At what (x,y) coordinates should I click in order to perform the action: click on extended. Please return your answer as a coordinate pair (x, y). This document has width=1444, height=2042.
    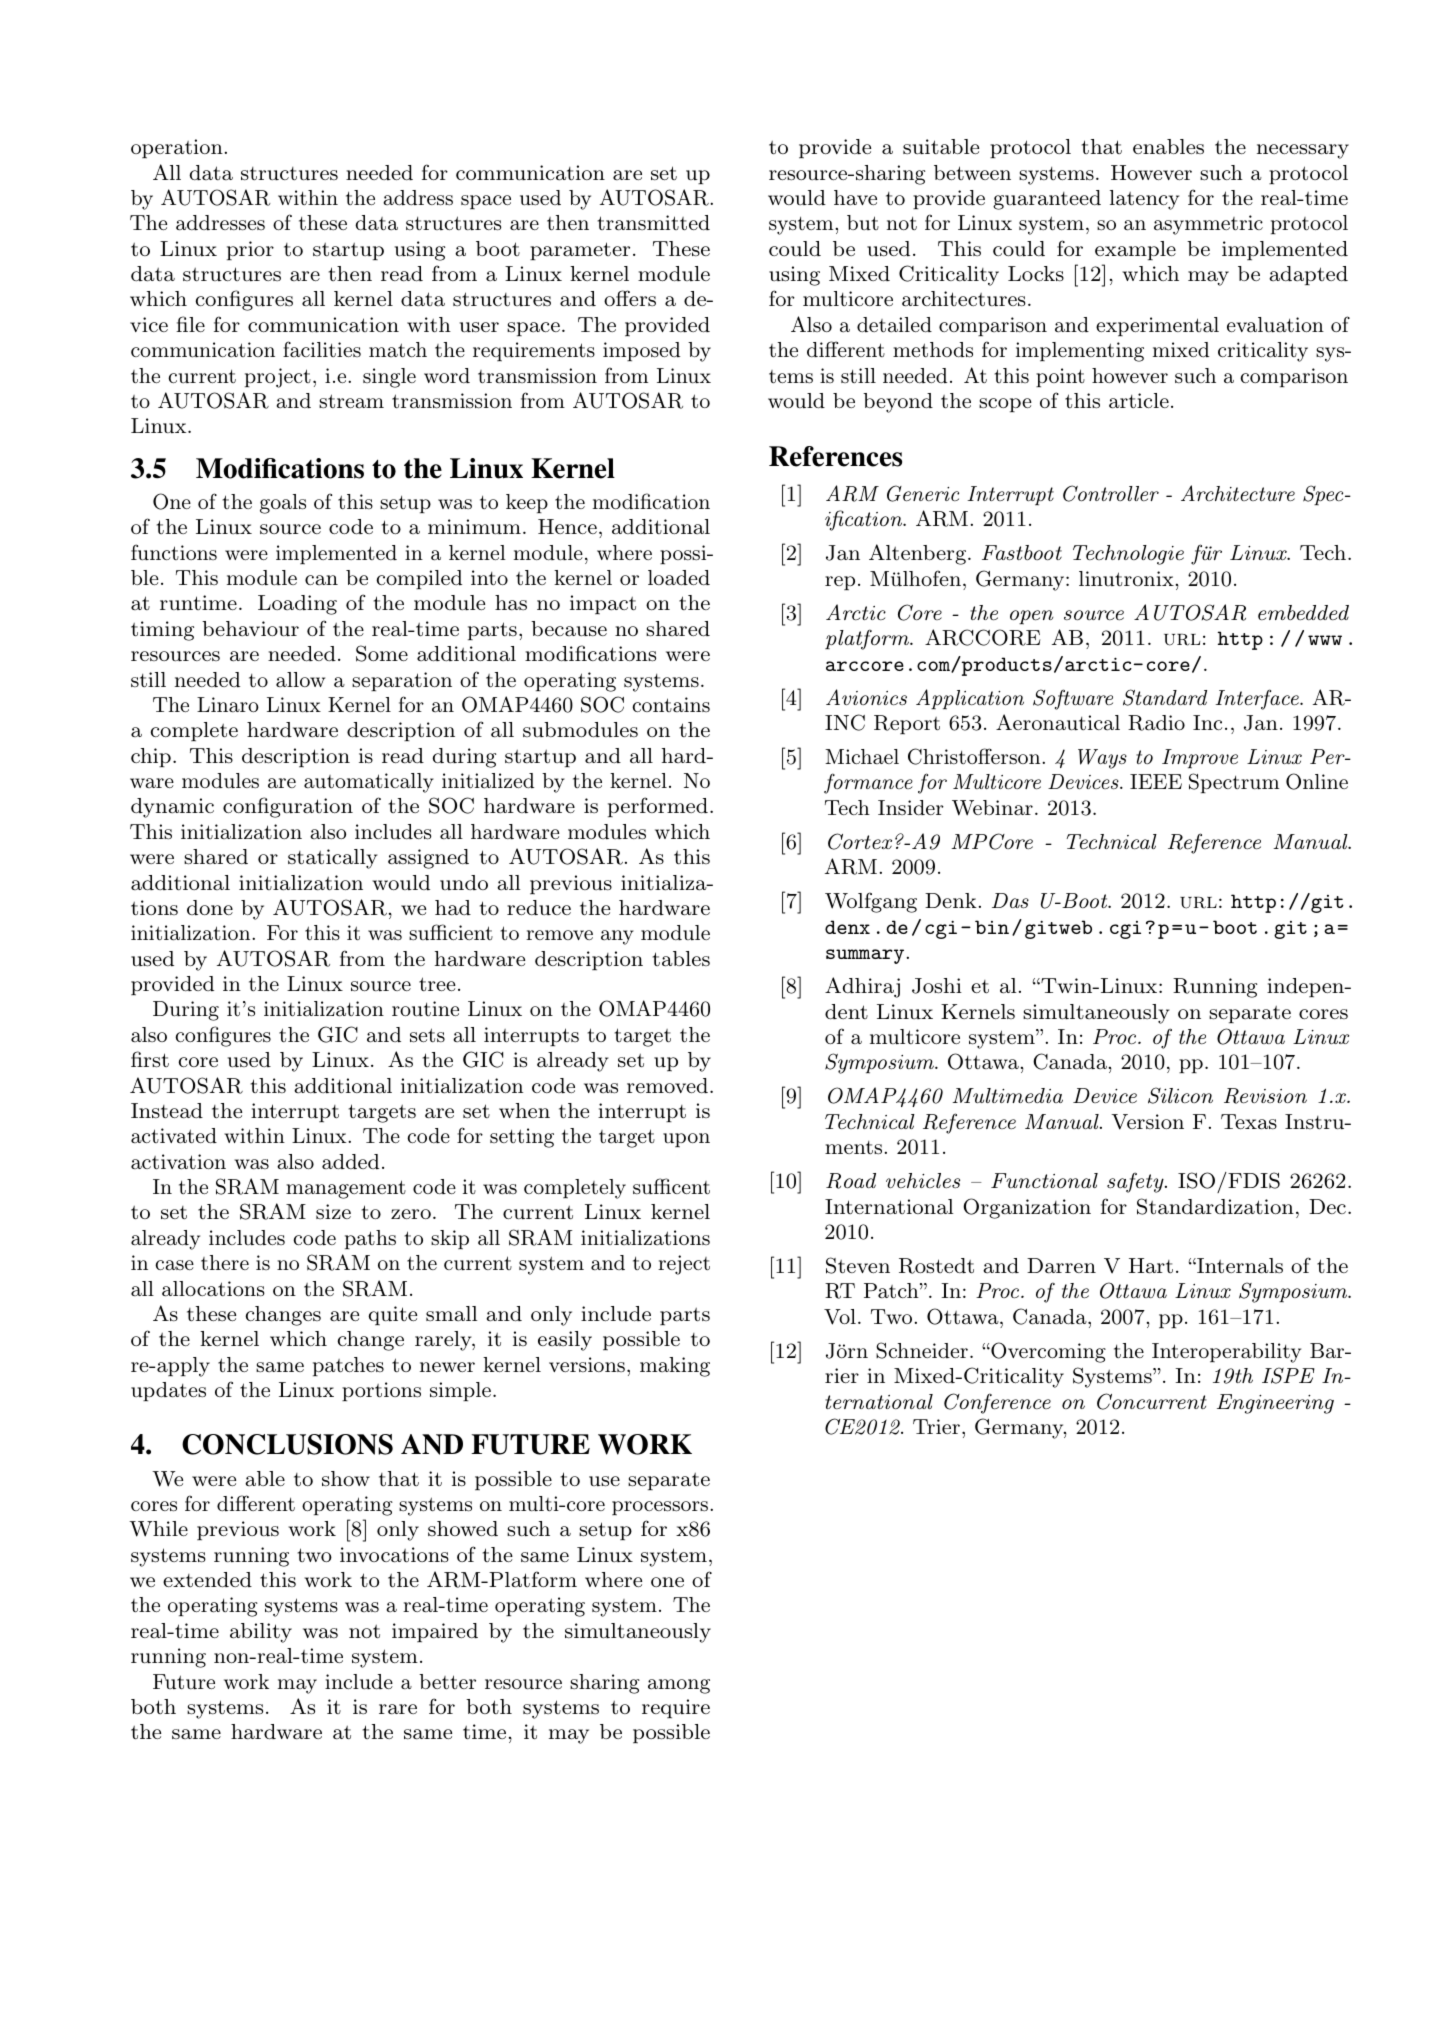
    Looking at the image, I should click on (207, 1580).
